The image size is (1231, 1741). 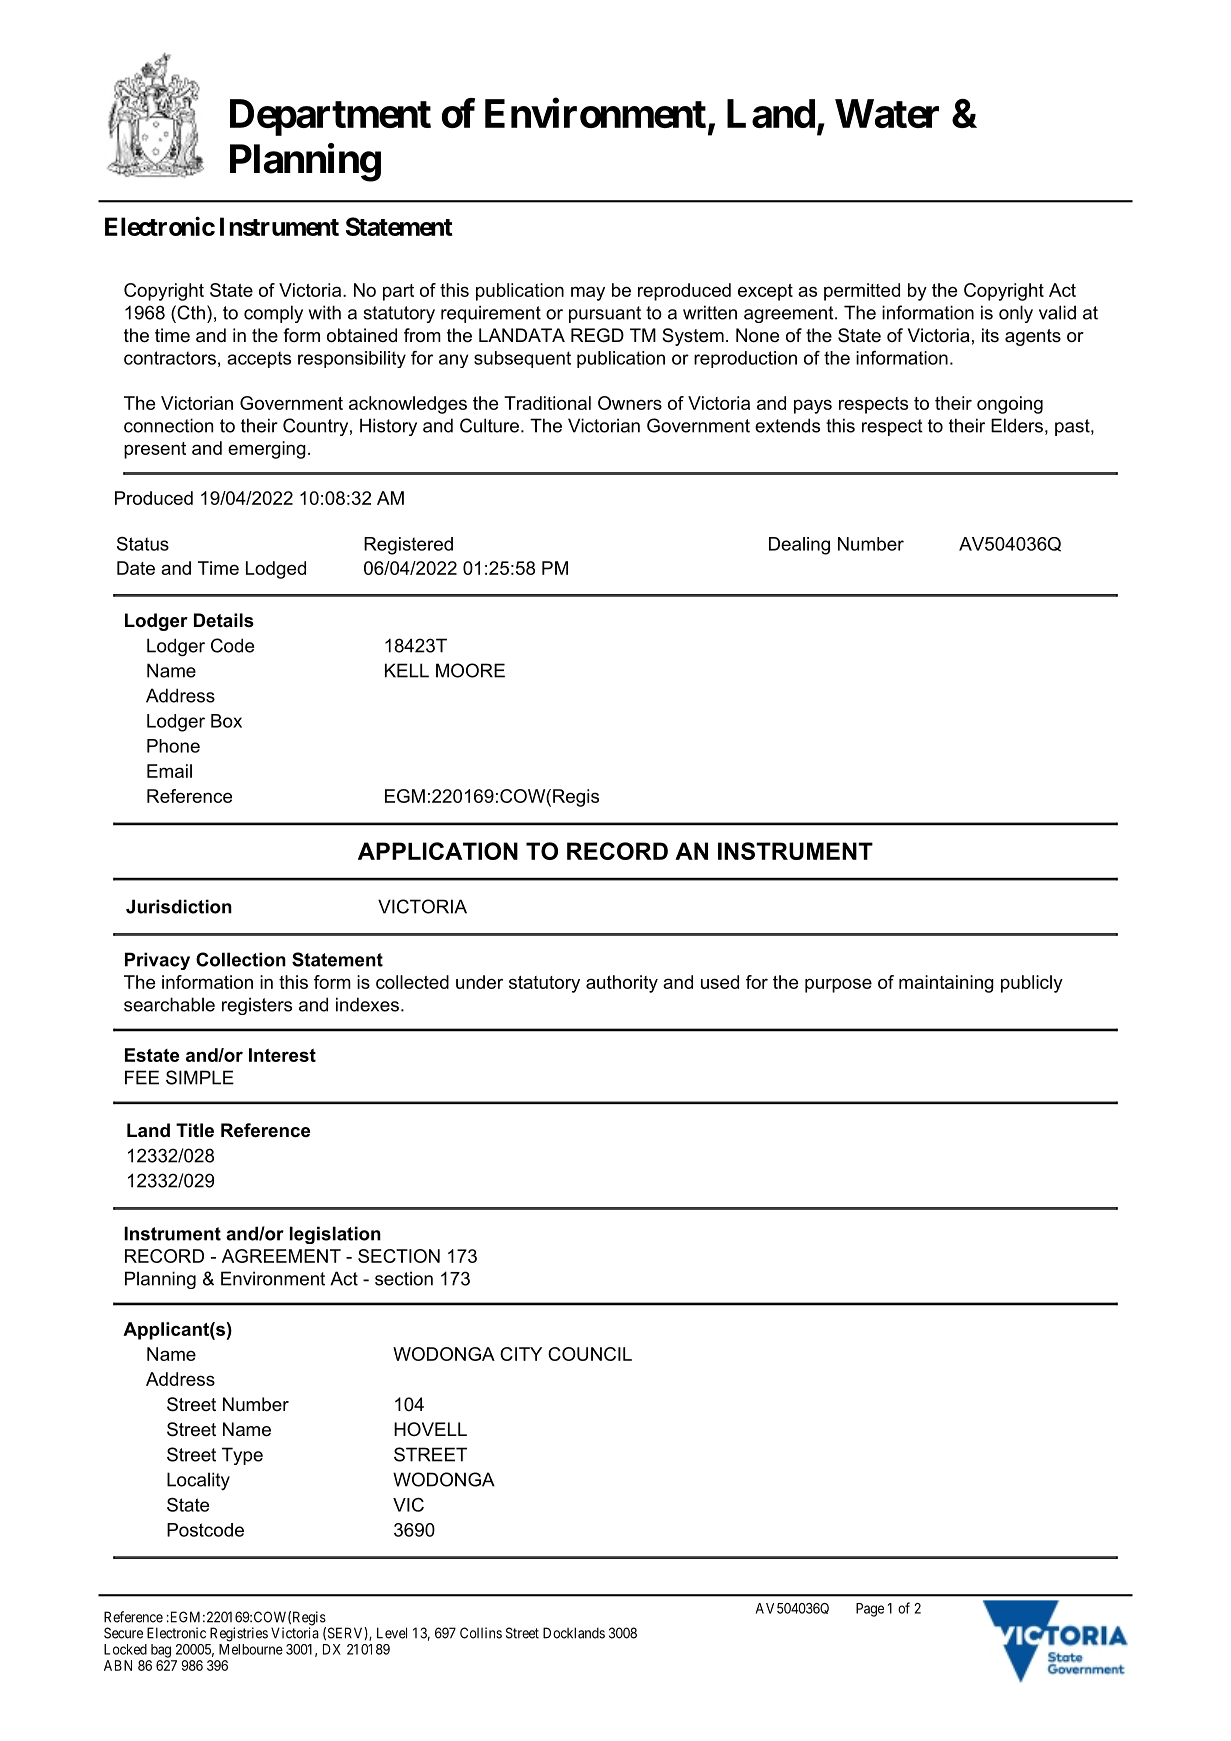 I want to click on Water, so click(x=887, y=113).
